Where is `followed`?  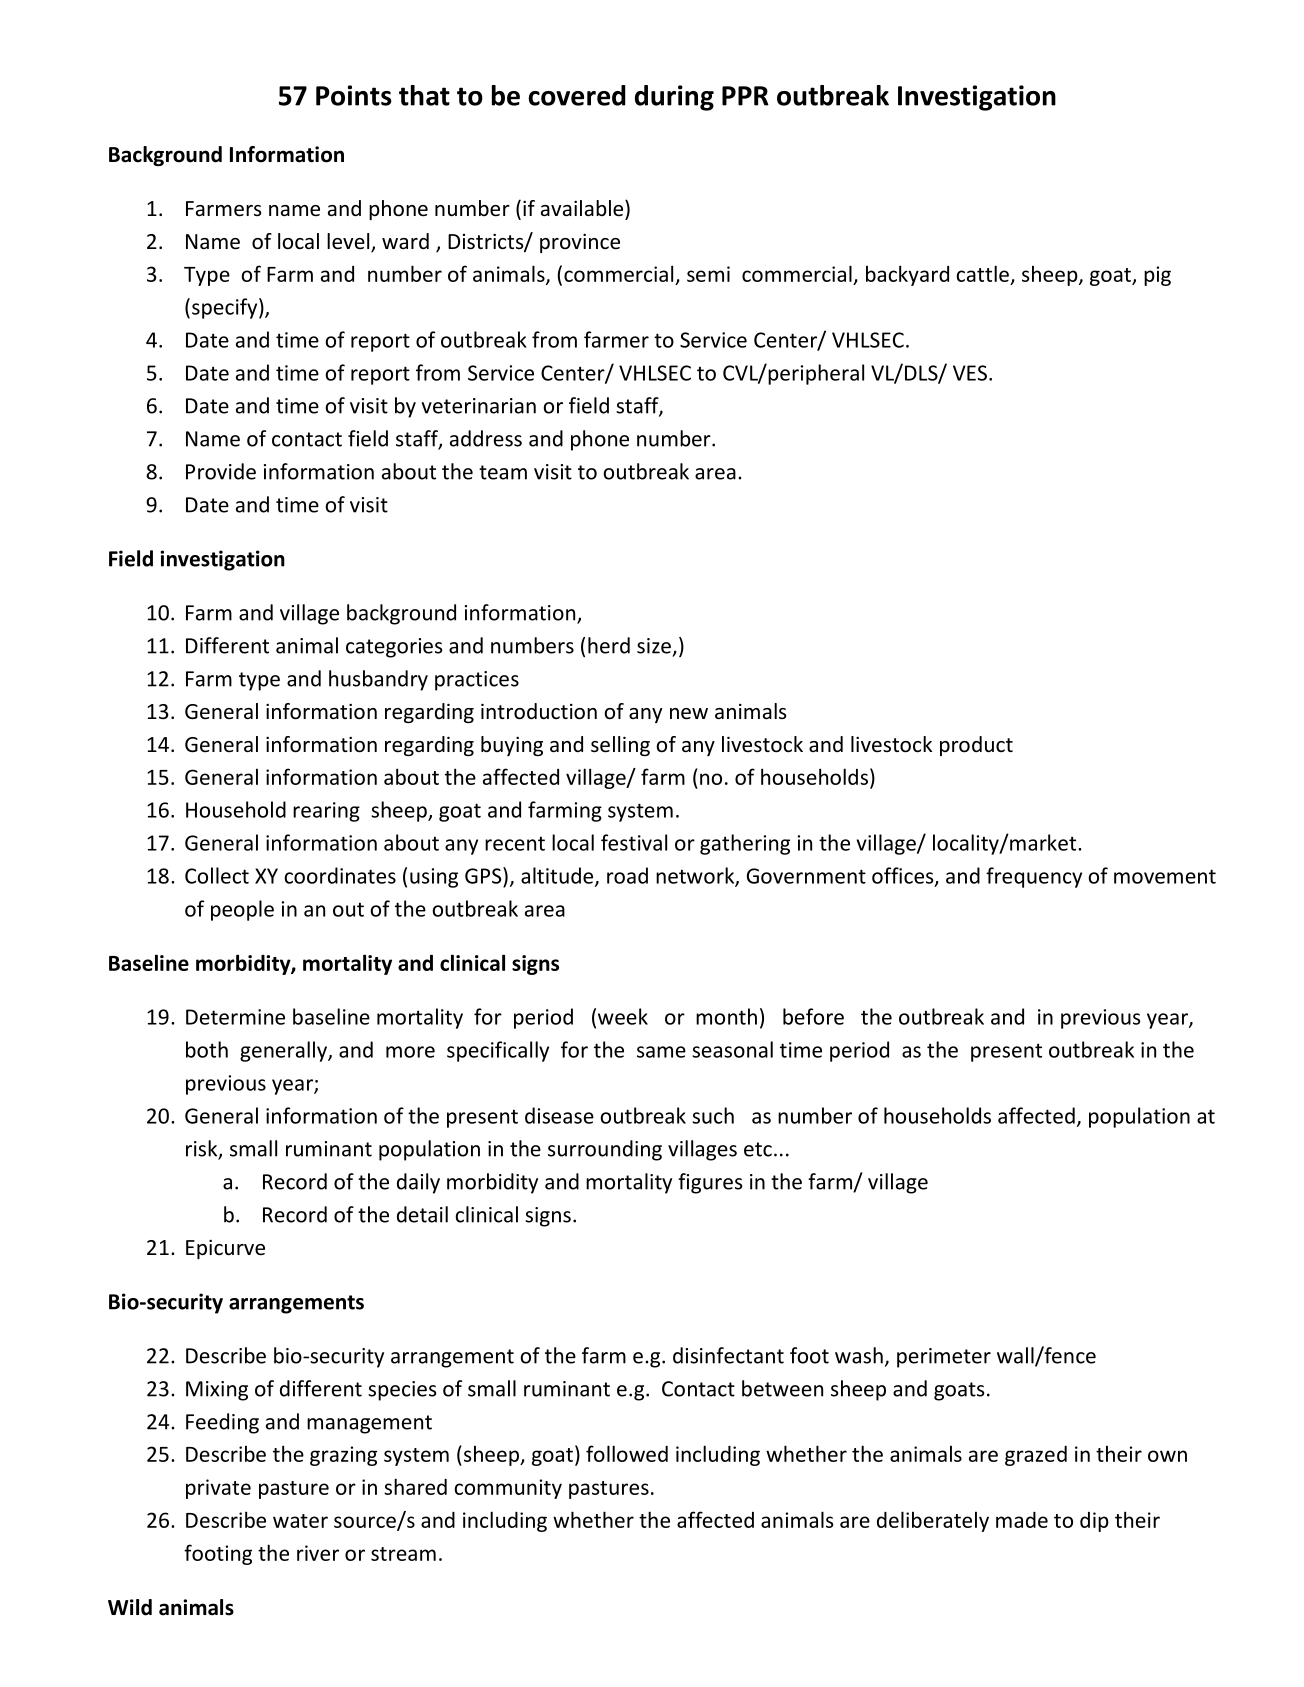
followed is located at coordinates (627, 1453).
